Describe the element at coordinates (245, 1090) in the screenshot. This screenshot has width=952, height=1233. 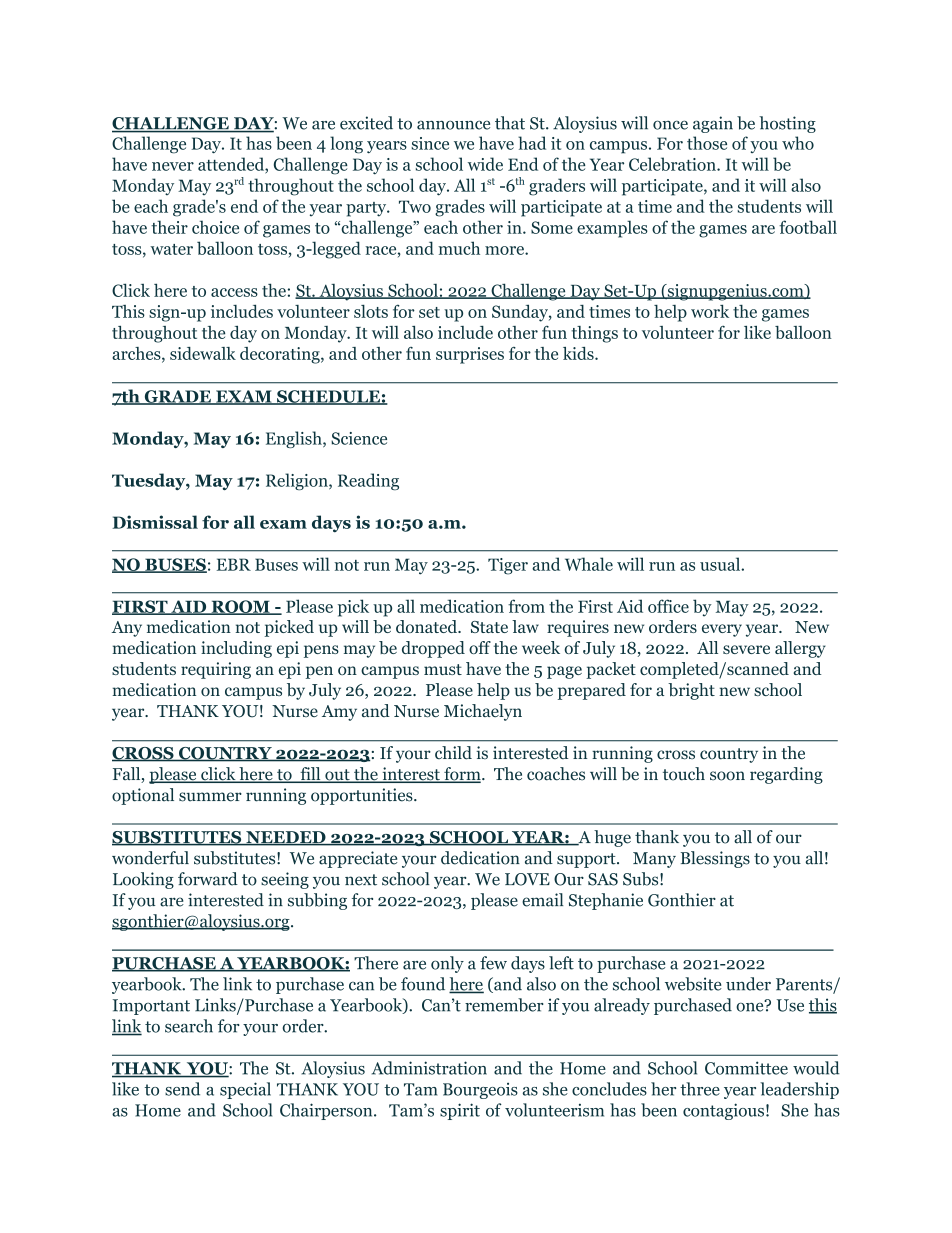
I see `special` at that location.
